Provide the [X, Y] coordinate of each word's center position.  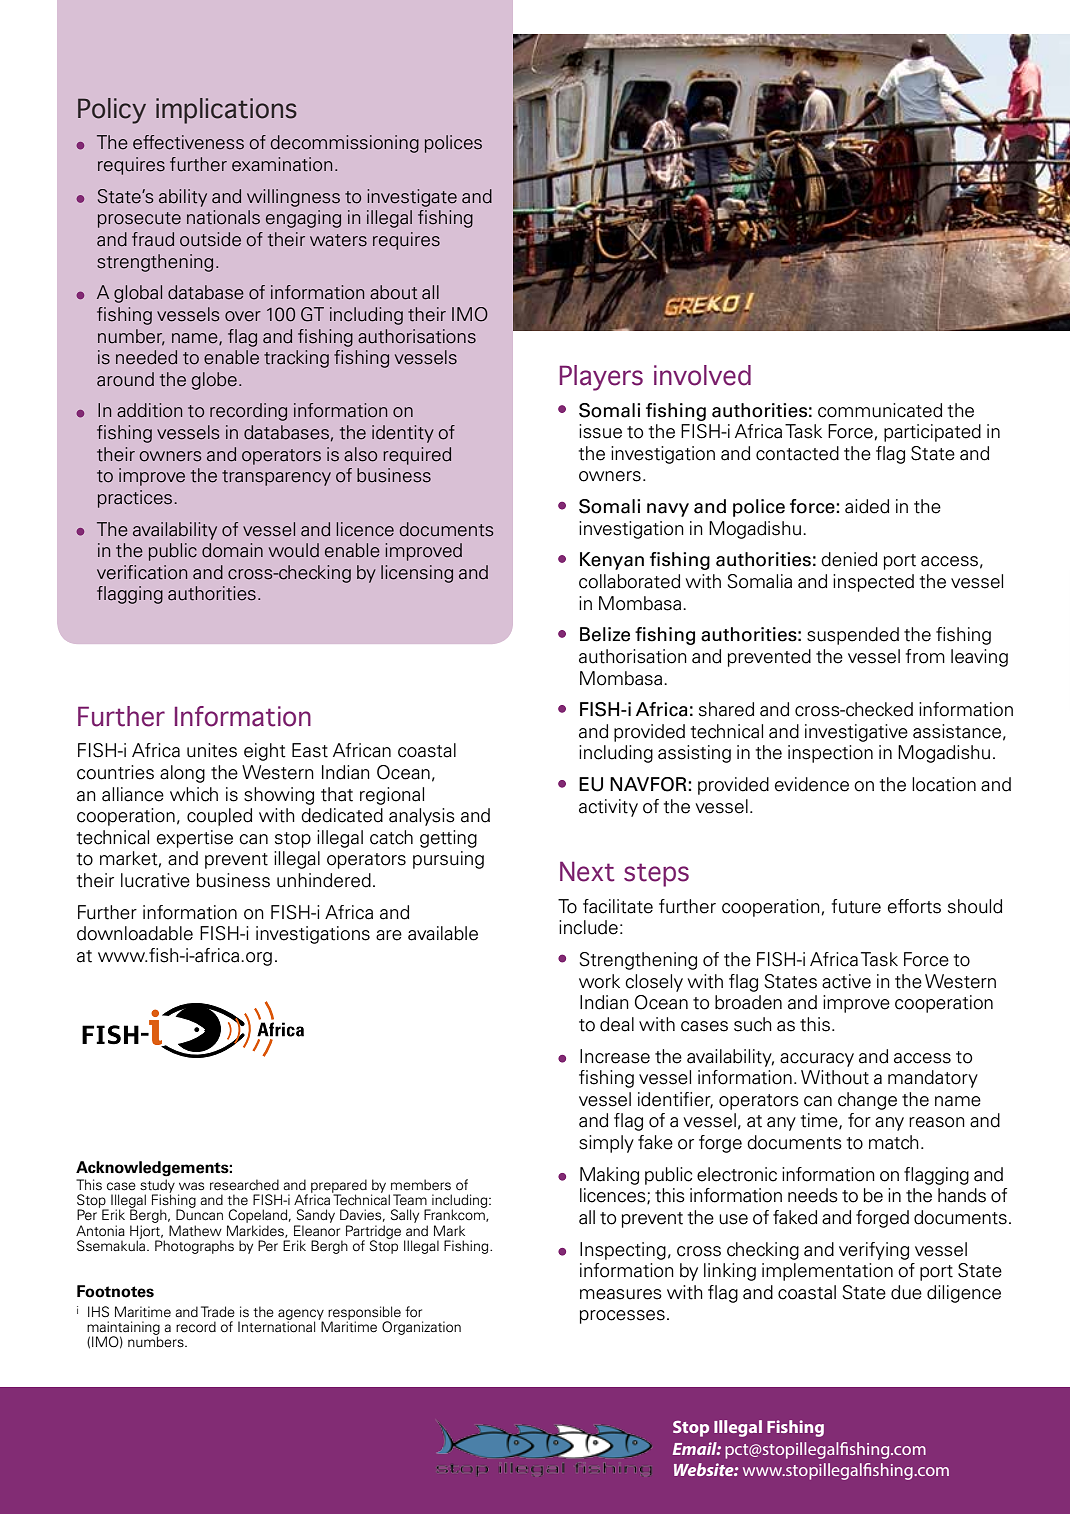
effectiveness [188, 142]
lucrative [155, 880]
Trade [218, 1311]
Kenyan [612, 561]
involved [702, 375]
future [856, 906]
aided [867, 506]
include [588, 927]
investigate [412, 198]
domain [232, 550]
